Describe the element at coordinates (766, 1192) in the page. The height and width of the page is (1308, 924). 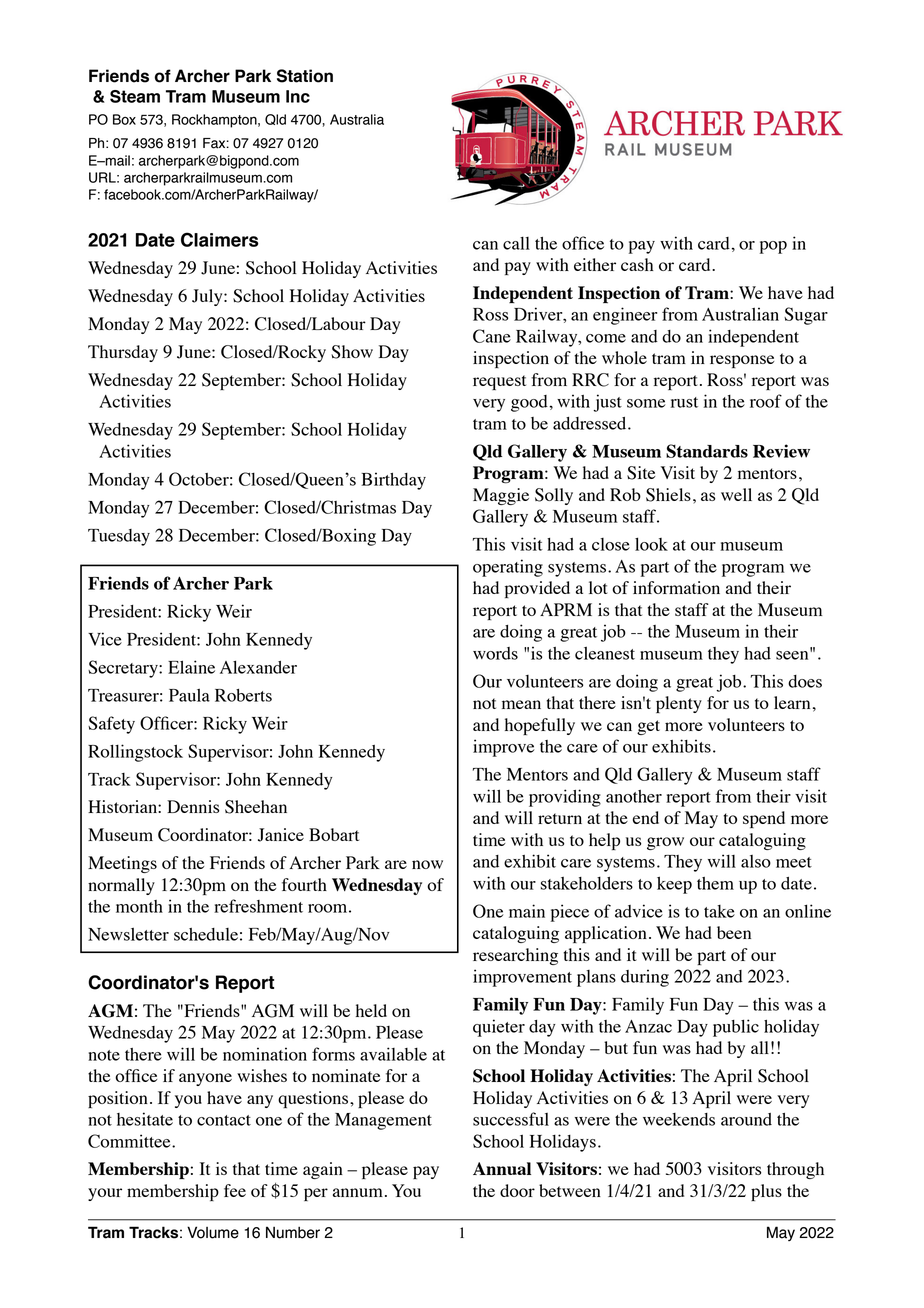
I see `plus` at that location.
